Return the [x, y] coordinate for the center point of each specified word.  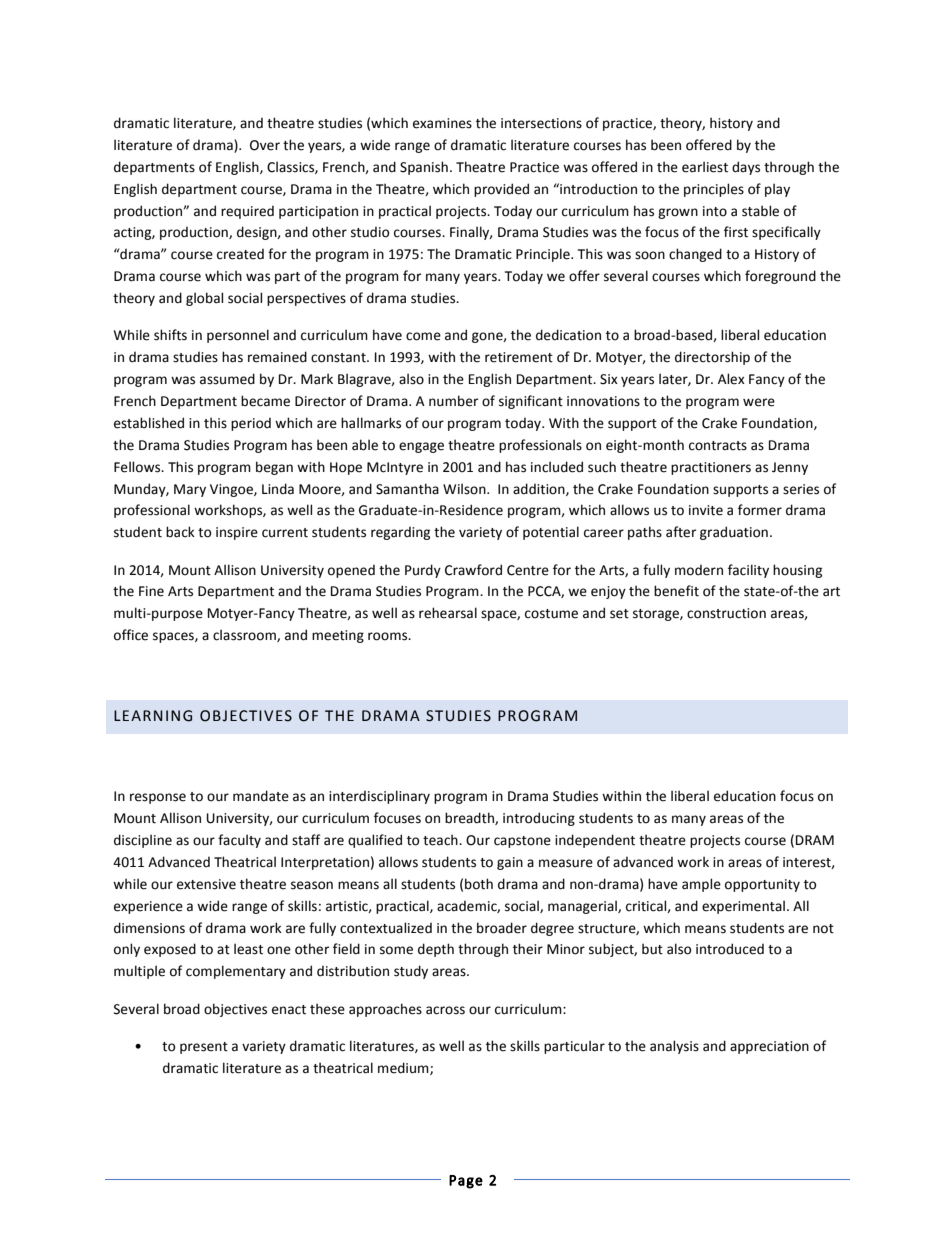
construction [726, 613]
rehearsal [448, 613]
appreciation [769, 1047]
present [204, 1048]
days [746, 168]
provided [501, 190]
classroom [245, 635]
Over [265, 145]
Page [466, 1182]
